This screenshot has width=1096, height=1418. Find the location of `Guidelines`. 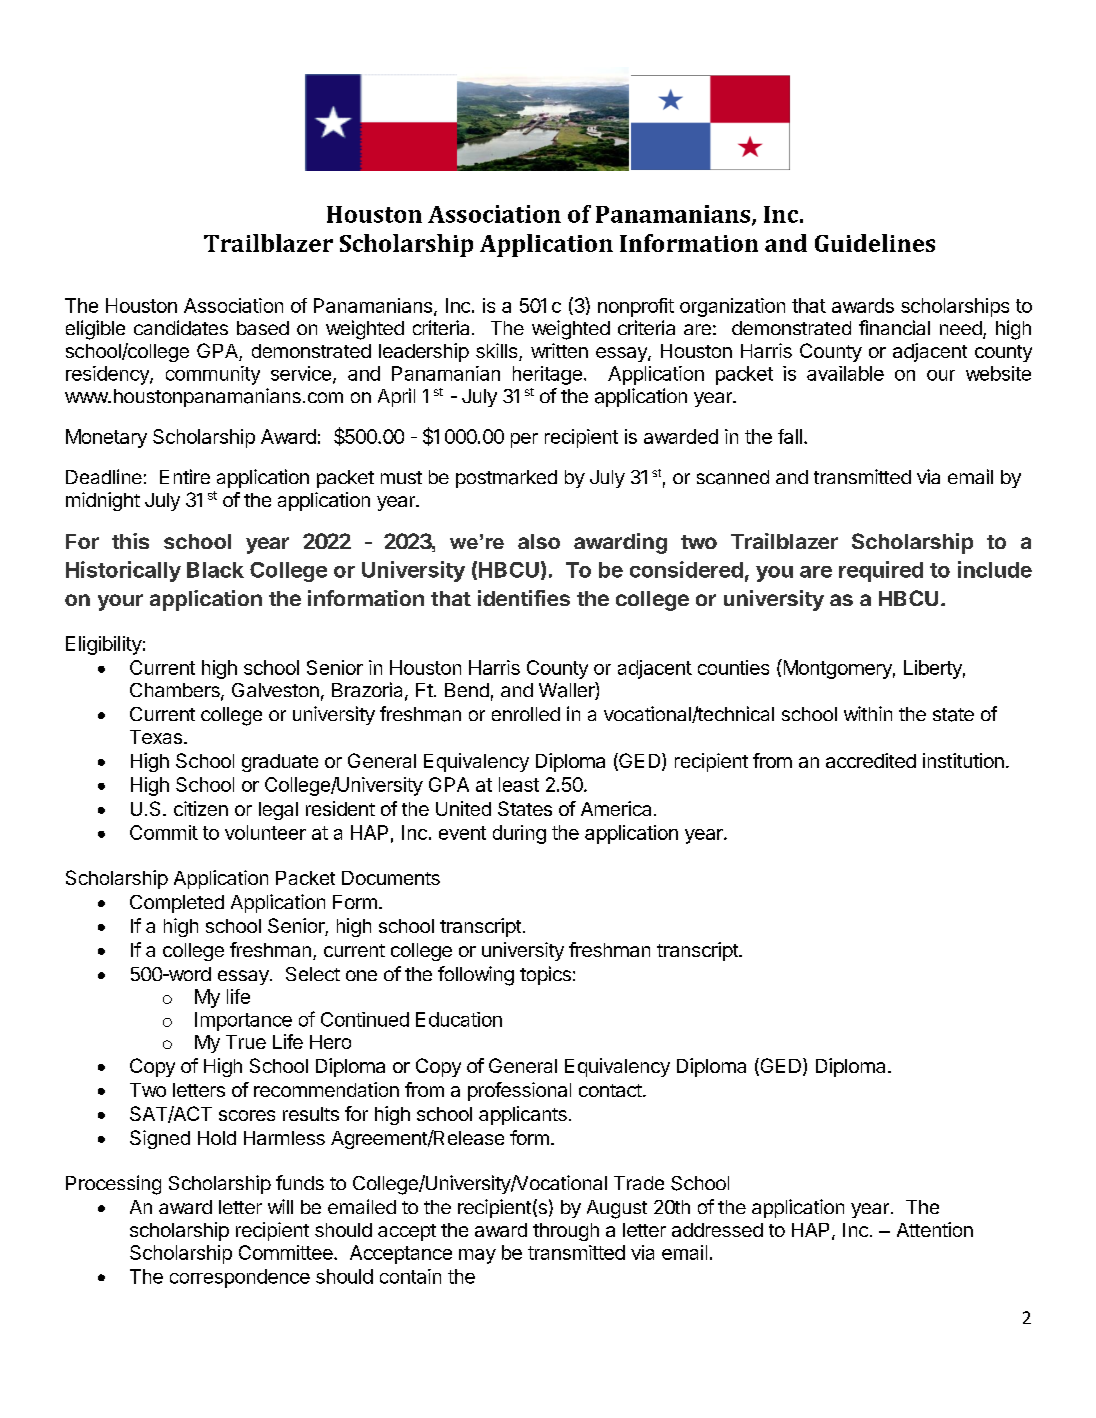

Guidelines is located at coordinates (875, 243).
